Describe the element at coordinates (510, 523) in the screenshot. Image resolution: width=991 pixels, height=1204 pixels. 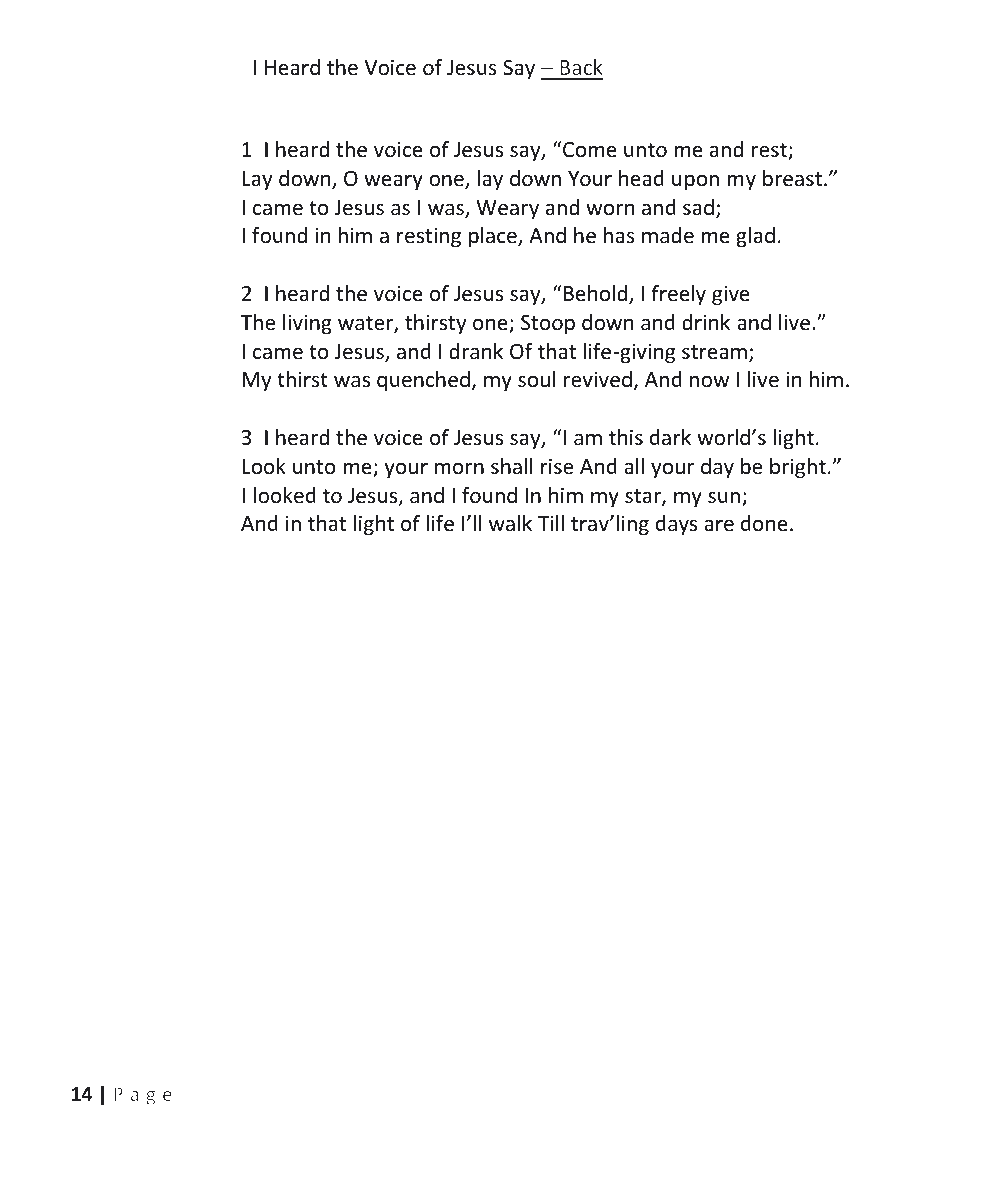
I see `walk` at that location.
